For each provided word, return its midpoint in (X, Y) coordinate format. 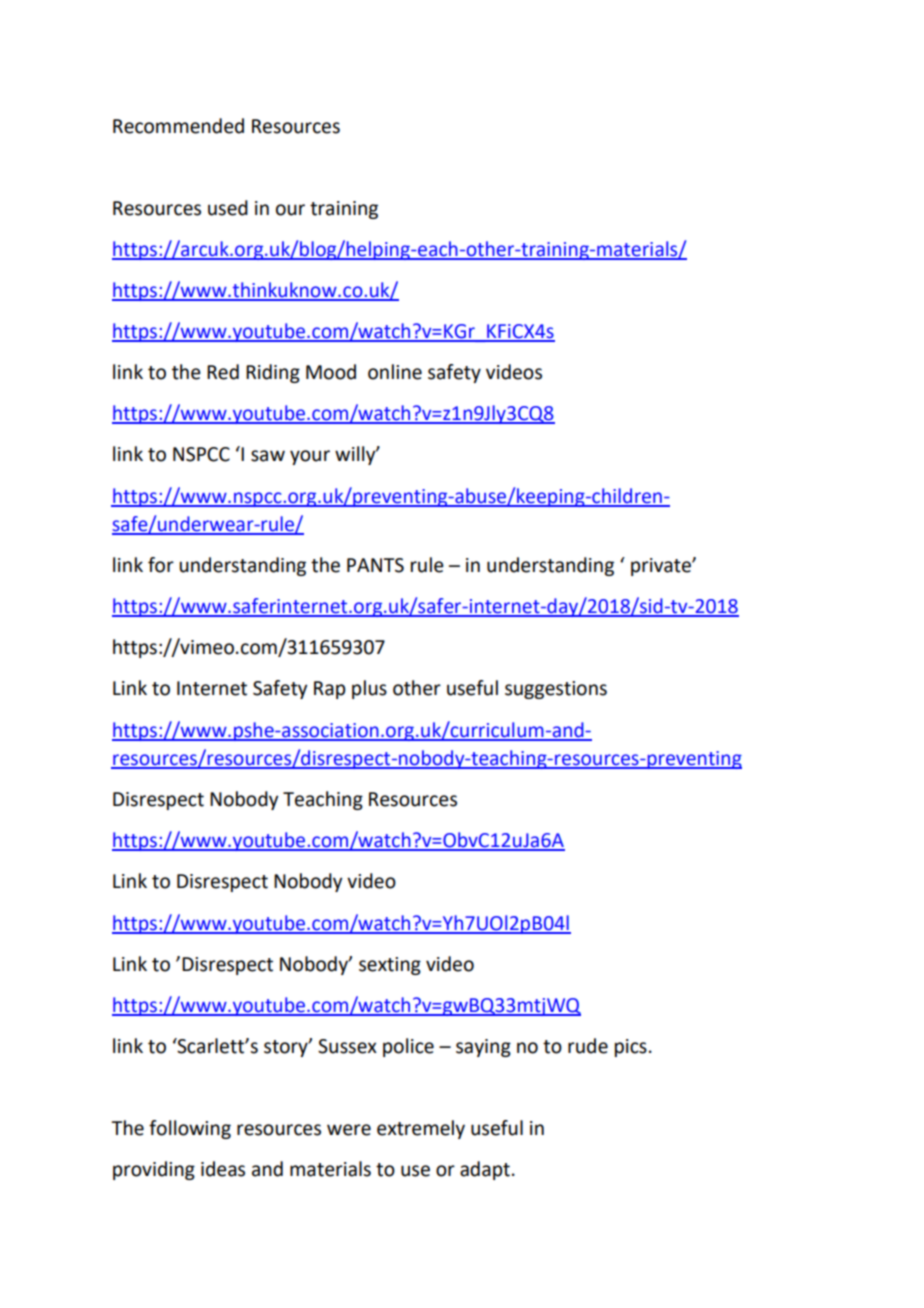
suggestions (556, 690)
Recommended (178, 126)
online (395, 372)
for (161, 565)
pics (631, 1048)
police (408, 1047)
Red (223, 372)
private (662, 567)
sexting (390, 966)
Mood (331, 372)
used (228, 208)
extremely (421, 1129)
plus (369, 689)
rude (588, 1046)
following (190, 1129)
